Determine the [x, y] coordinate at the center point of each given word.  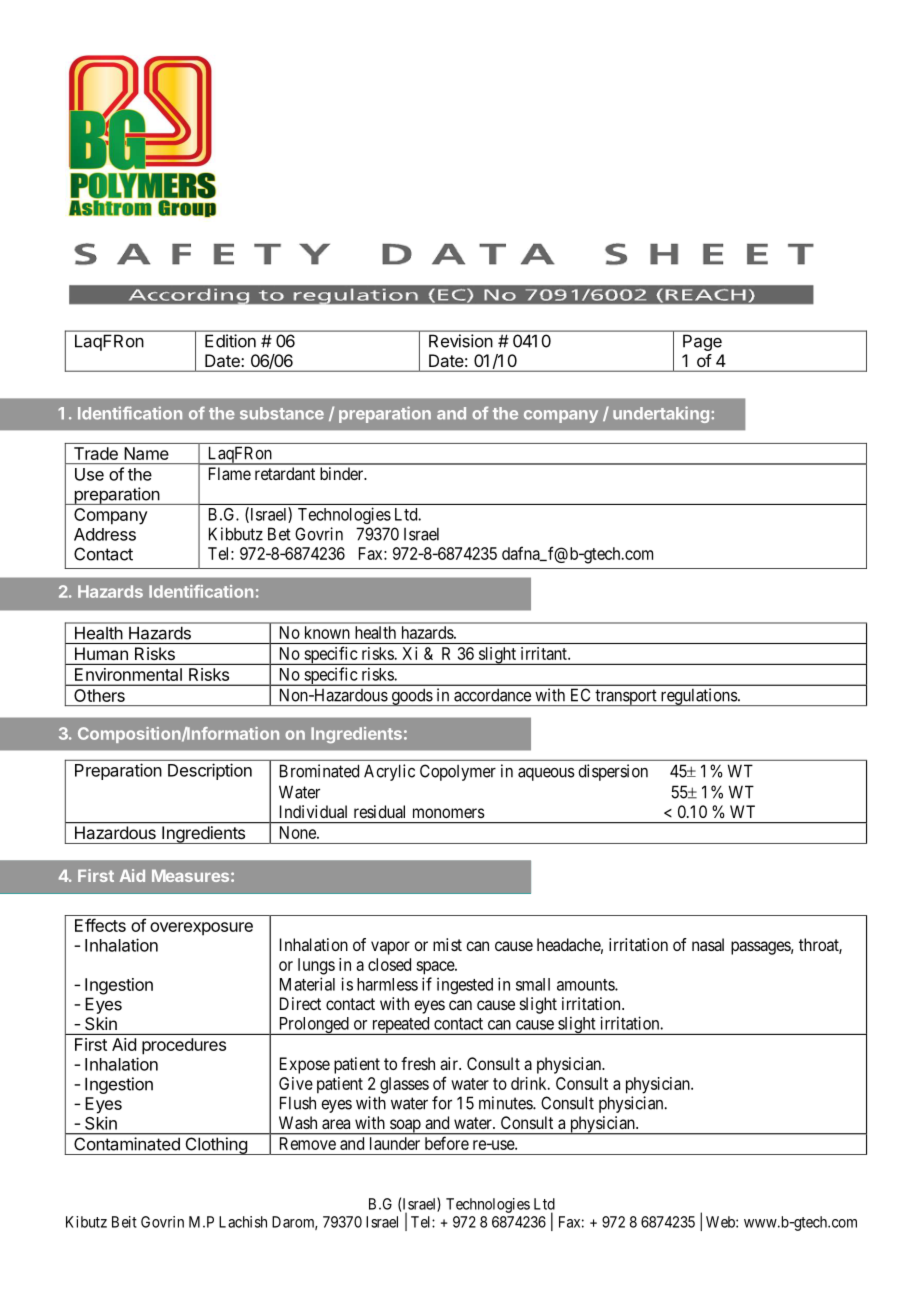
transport [626, 697]
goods [411, 697]
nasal [708, 944]
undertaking [661, 414]
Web [721, 1222]
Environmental [128, 674]
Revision [461, 341]
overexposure [201, 929]
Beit [124, 1222]
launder [395, 1143]
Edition [230, 341]
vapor [390, 948]
